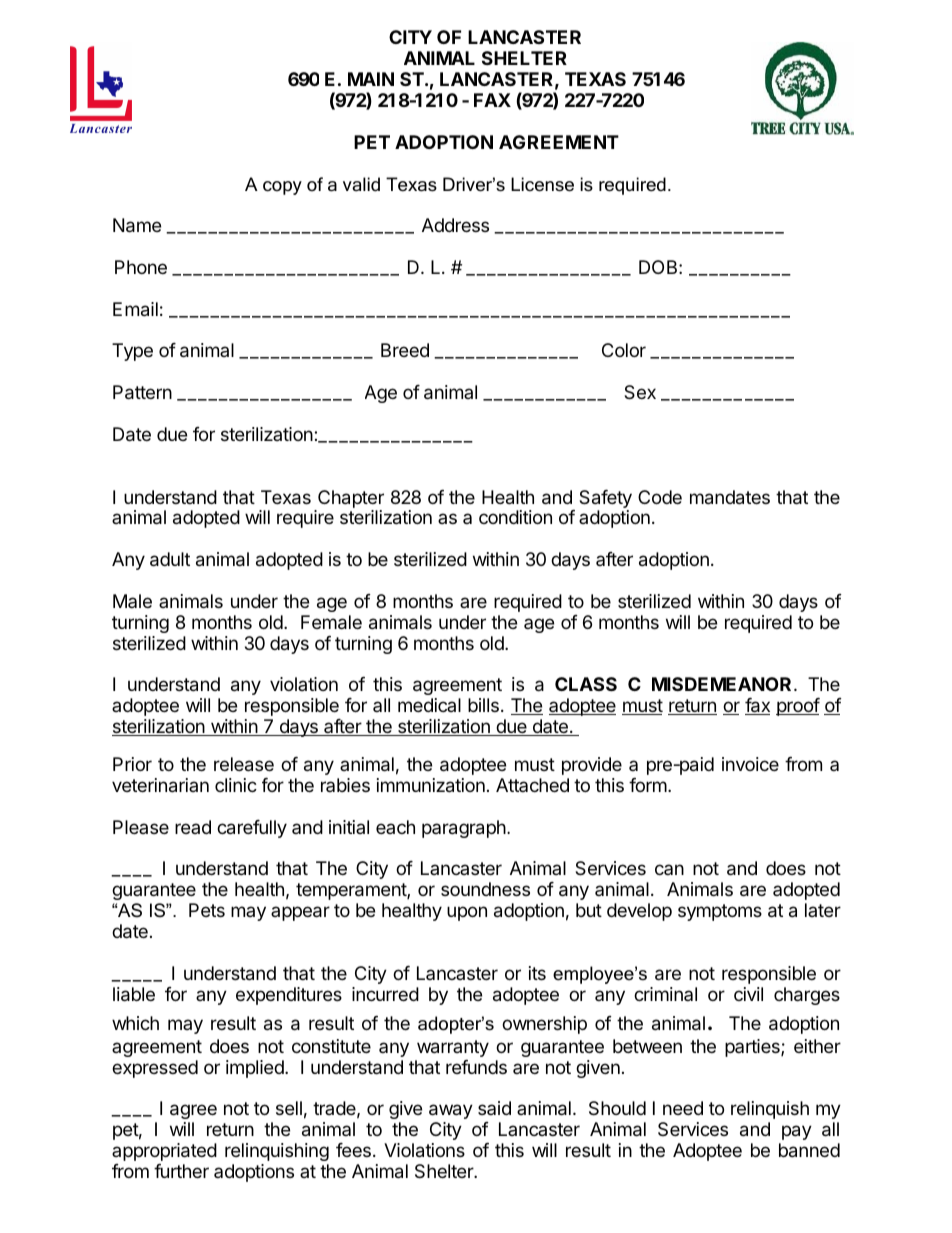 The height and width of the screenshot is (1233, 952). Describe the element at coordinates (455, 225) in the screenshot. I see `Address` at that location.
